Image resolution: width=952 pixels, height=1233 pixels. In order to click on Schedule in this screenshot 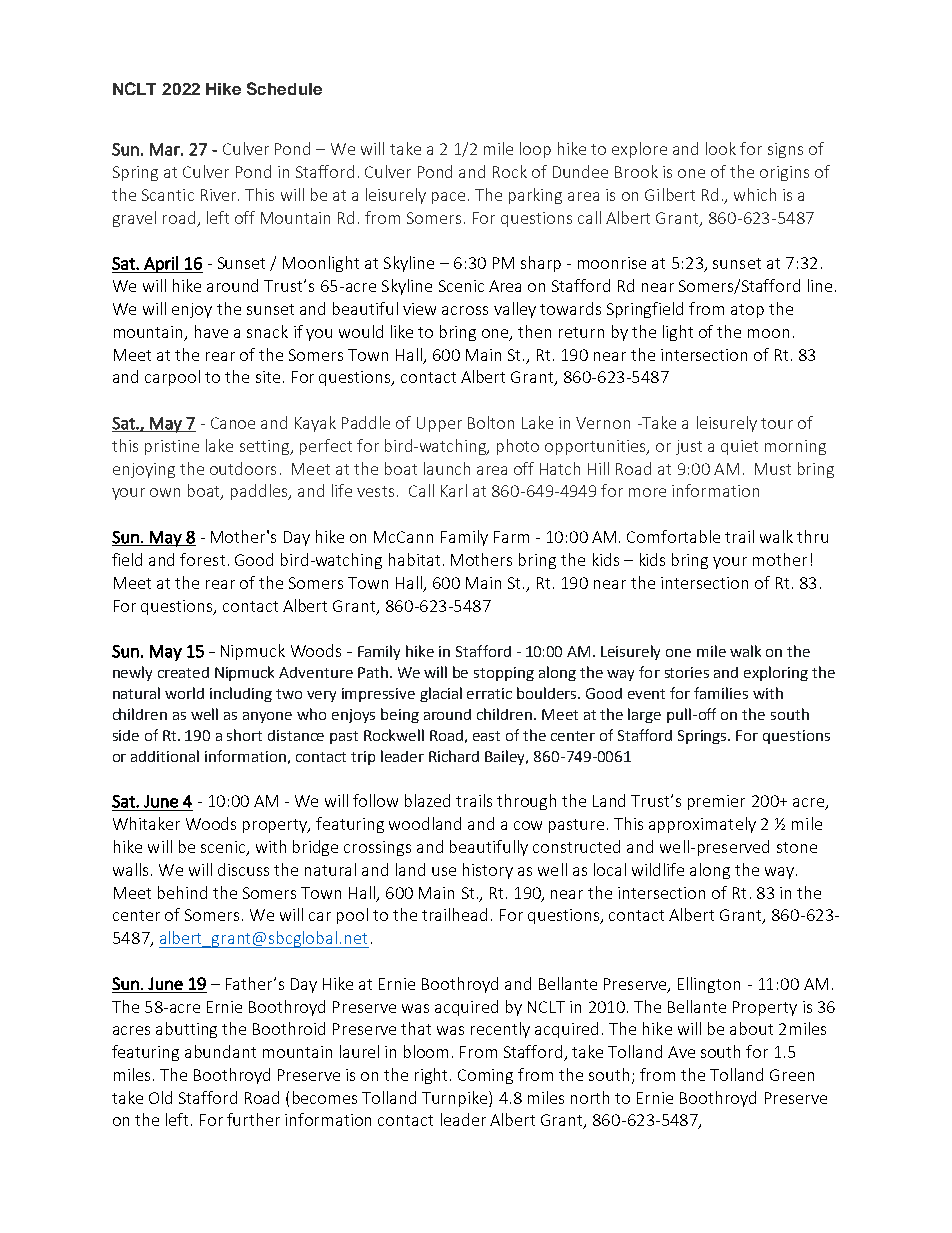, I will do `click(284, 88)`.
